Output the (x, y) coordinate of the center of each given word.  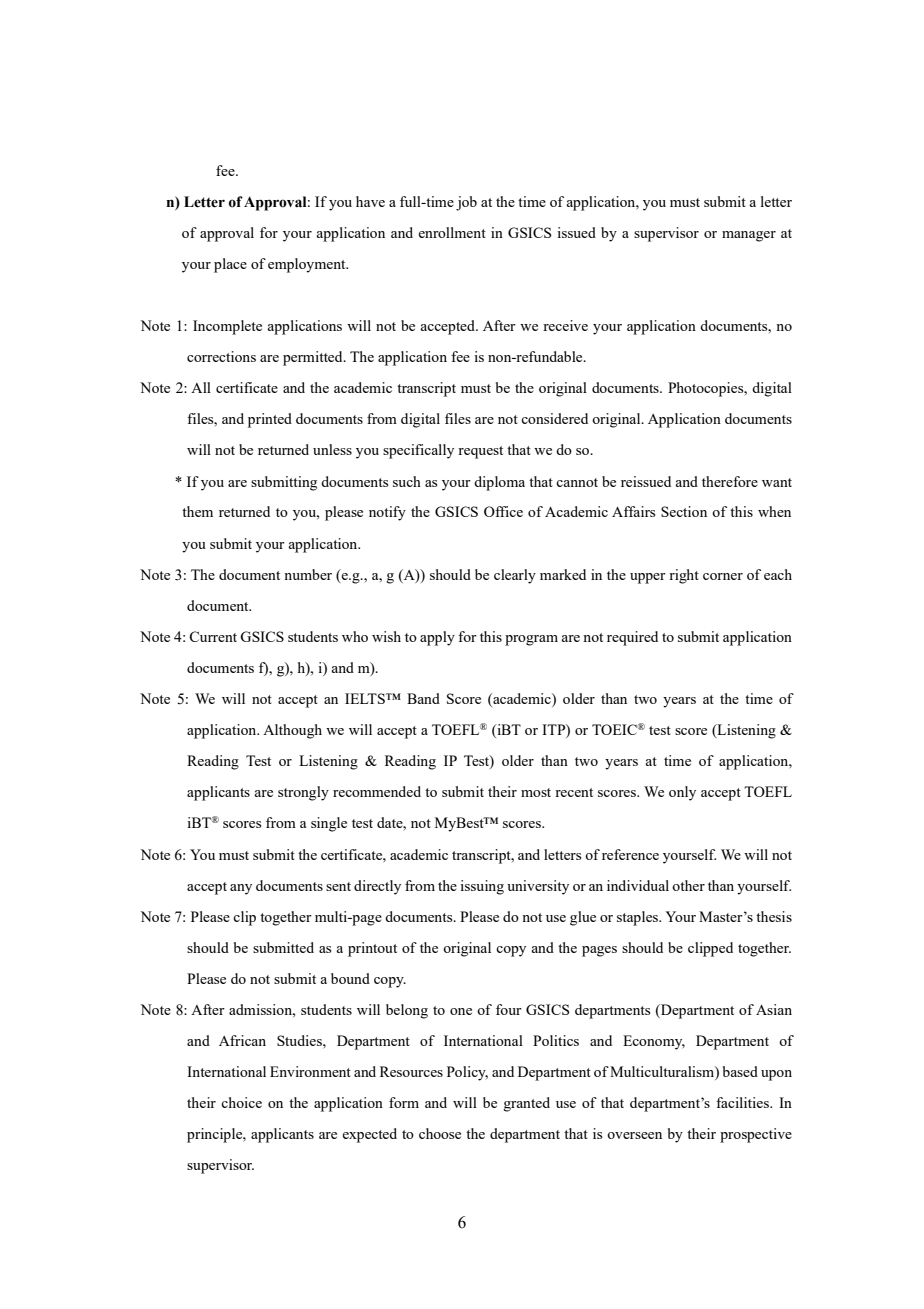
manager (749, 236)
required (632, 638)
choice (241, 1102)
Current (213, 636)
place (230, 265)
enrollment (452, 232)
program (531, 640)
